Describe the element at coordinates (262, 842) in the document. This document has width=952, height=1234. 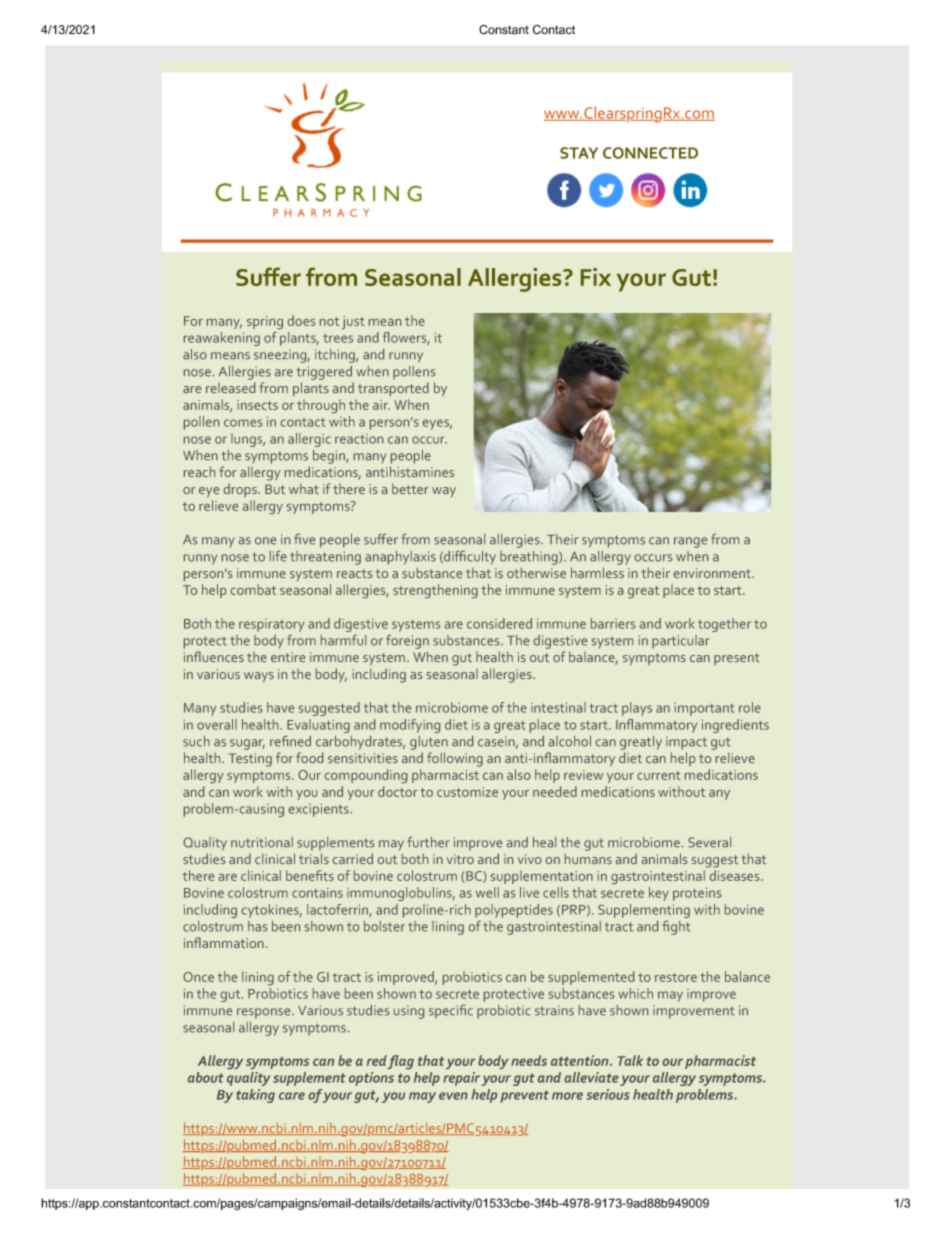
I see `nutritional` at that location.
